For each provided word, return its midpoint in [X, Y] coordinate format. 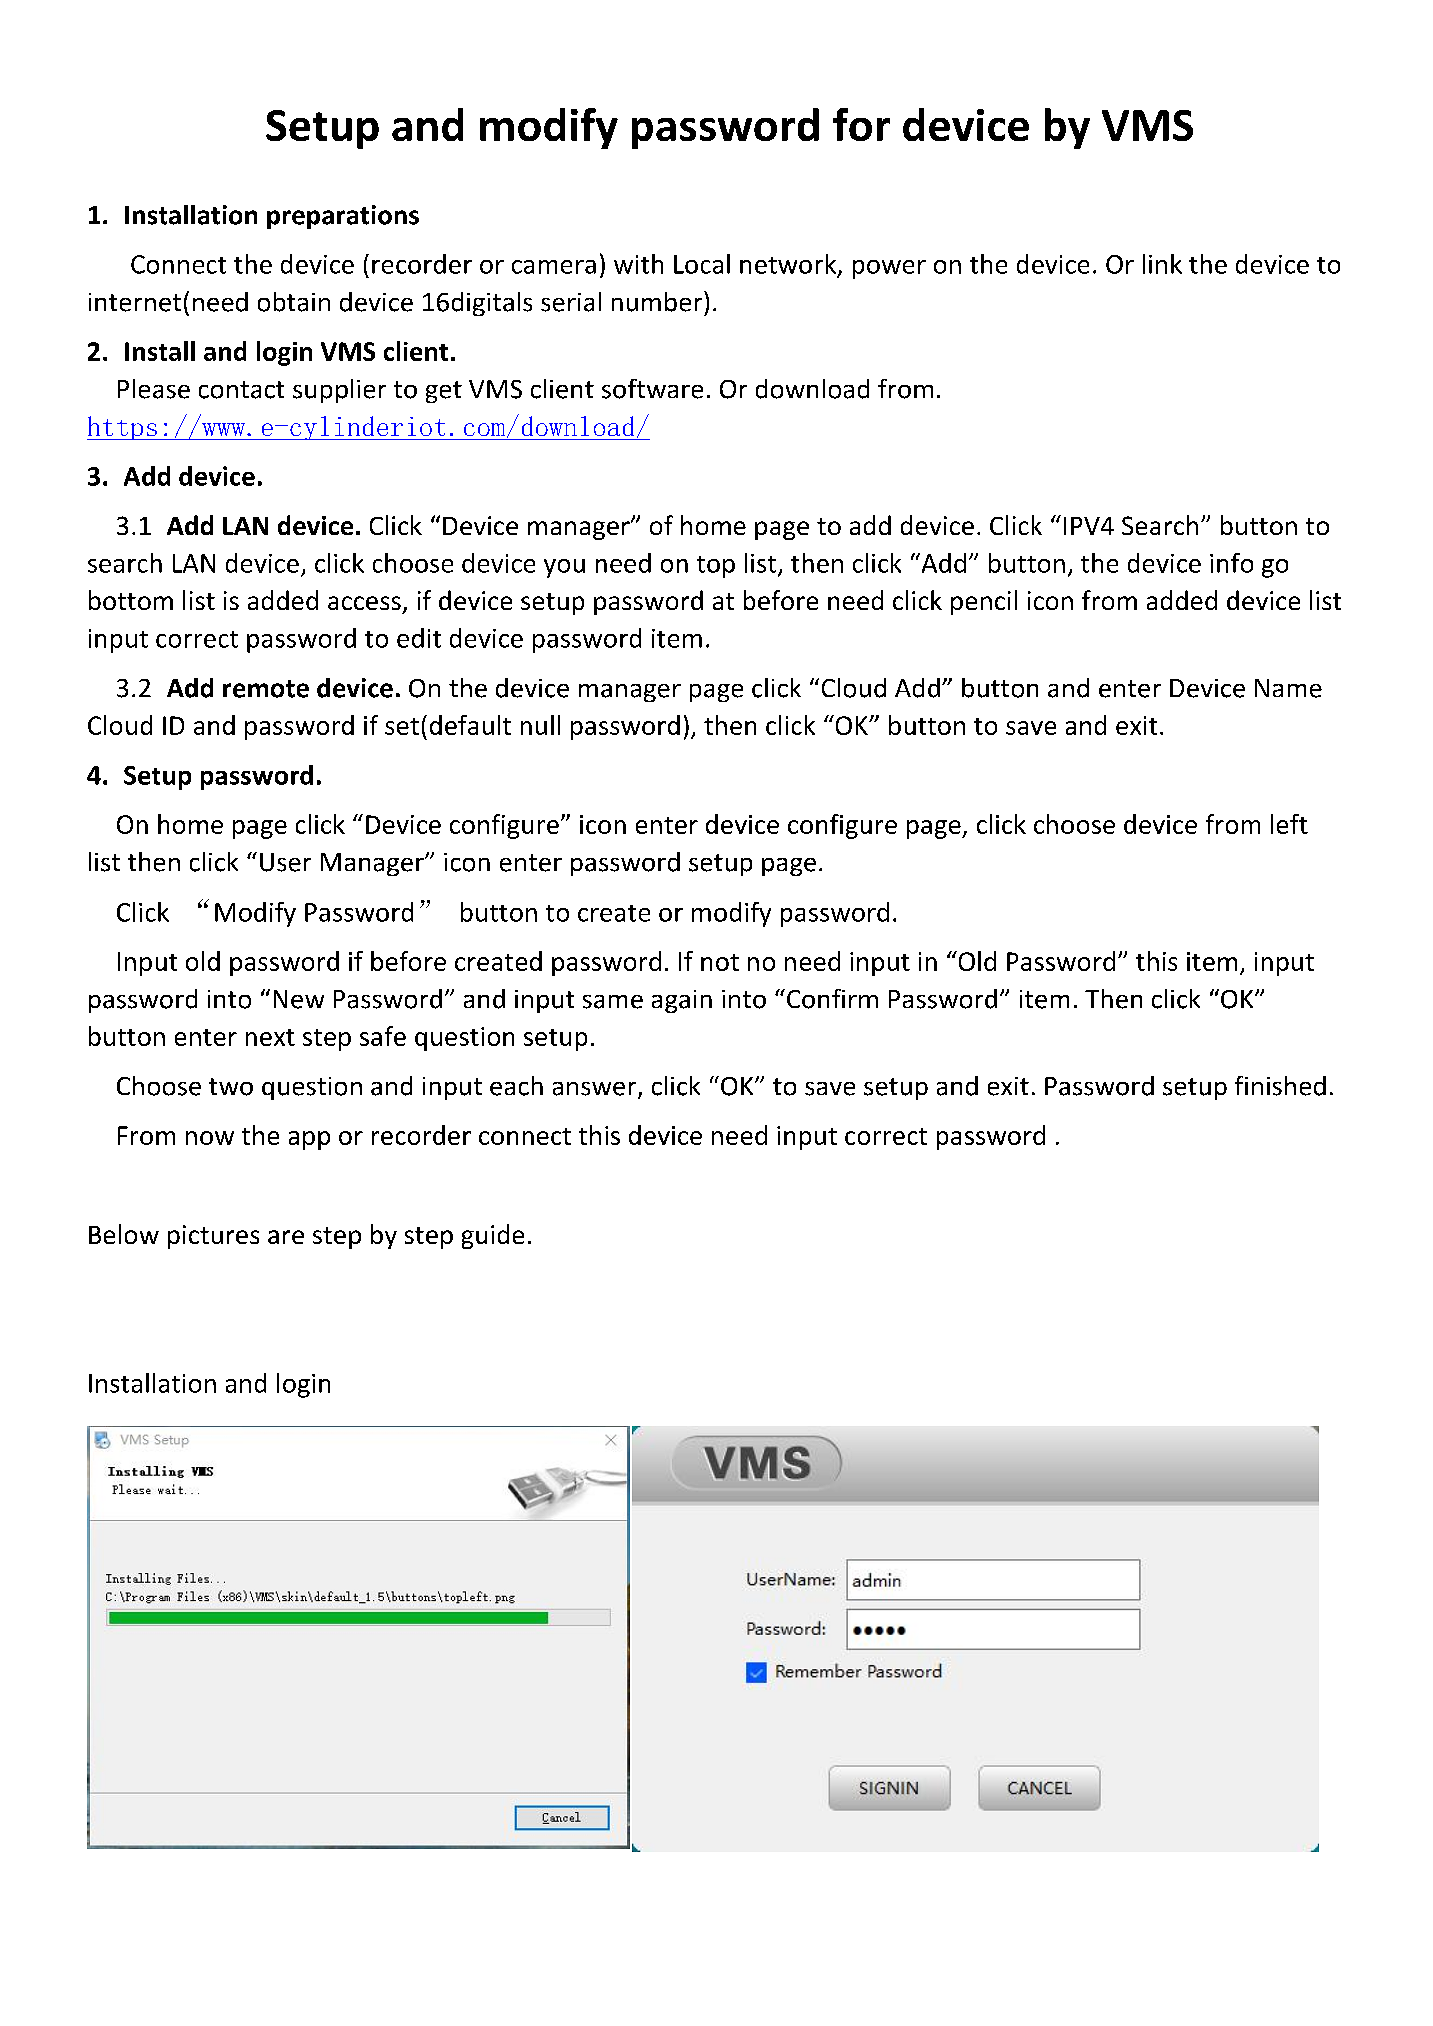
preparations [343, 217]
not [720, 962]
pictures [213, 1237]
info [1231, 563]
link [1162, 264]
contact [241, 390]
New [299, 999]
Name [1288, 688]
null [540, 725]
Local [702, 264]
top [716, 567]
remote [266, 689]
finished [1280, 1086]
